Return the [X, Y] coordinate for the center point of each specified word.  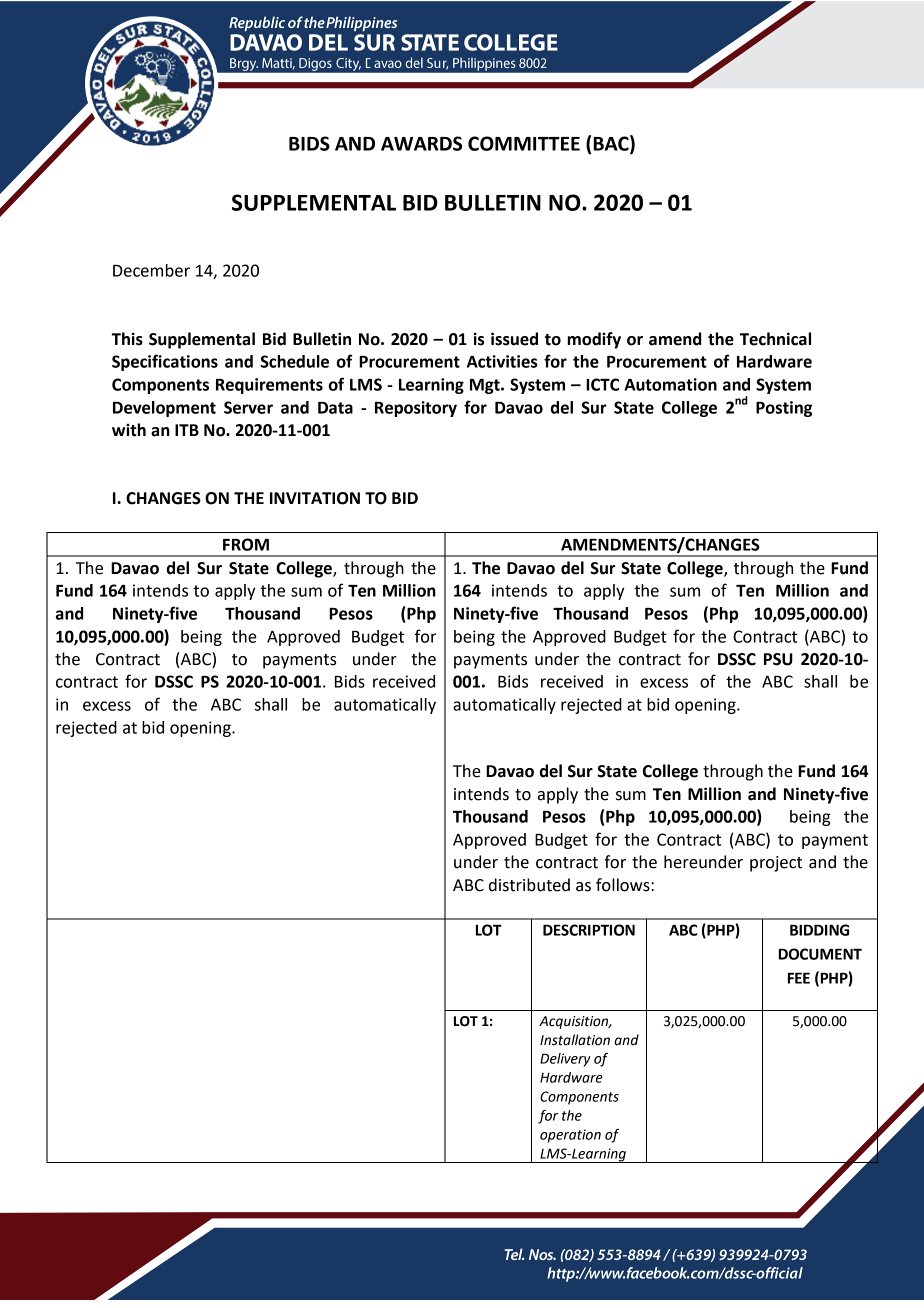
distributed [529, 885]
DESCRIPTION [589, 930]
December [151, 270]
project [776, 864]
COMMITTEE [524, 143]
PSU [778, 659]
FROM [246, 544]
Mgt [486, 386]
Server [248, 407]
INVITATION [315, 498]
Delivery [565, 1060]
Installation [575, 1040]
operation [570, 1136]
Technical [775, 339]
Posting [784, 409]
